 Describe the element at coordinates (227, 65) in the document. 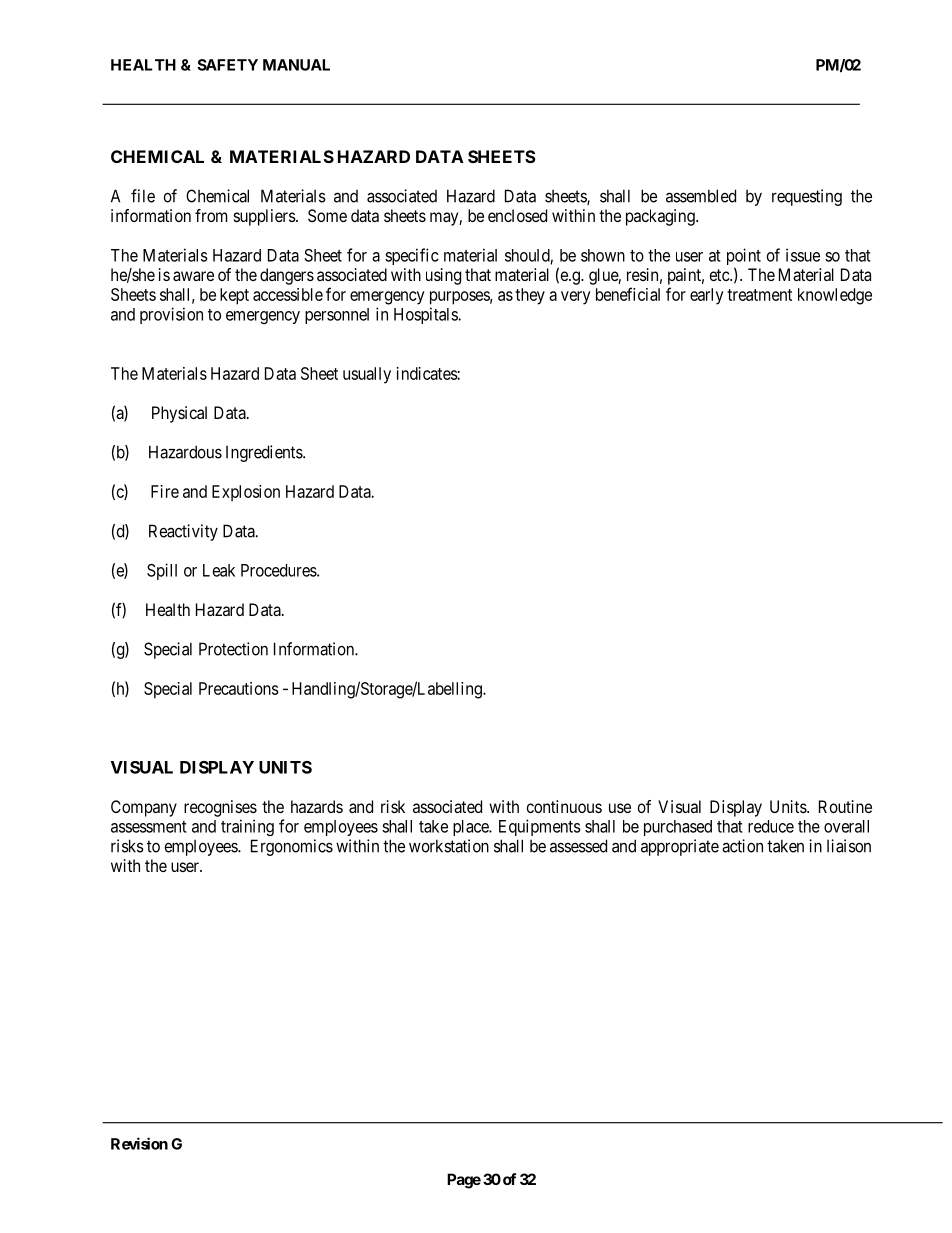

I see `SAFETY` at that location.
